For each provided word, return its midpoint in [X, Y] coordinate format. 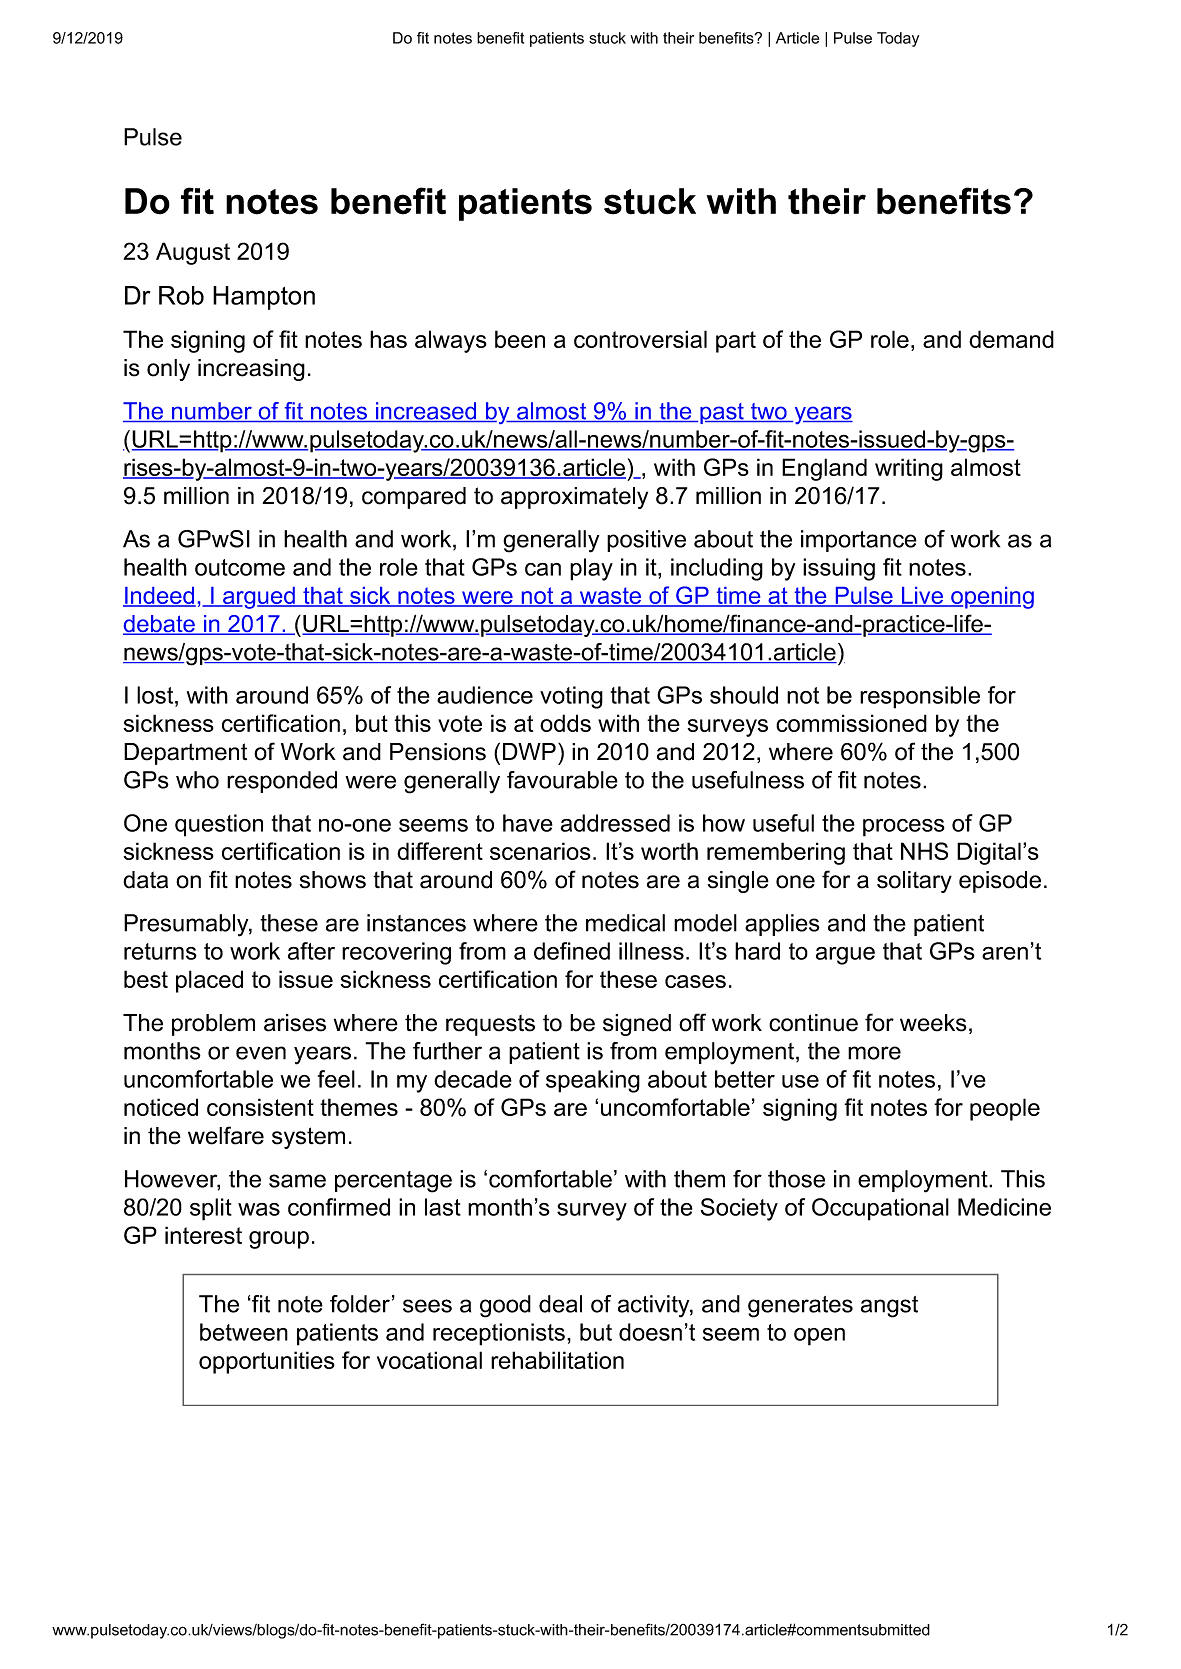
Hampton [264, 298]
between [244, 1332]
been [520, 339]
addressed [615, 823]
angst [889, 1307]
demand [1011, 339]
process [904, 828]
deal [560, 1304]
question [219, 825]
